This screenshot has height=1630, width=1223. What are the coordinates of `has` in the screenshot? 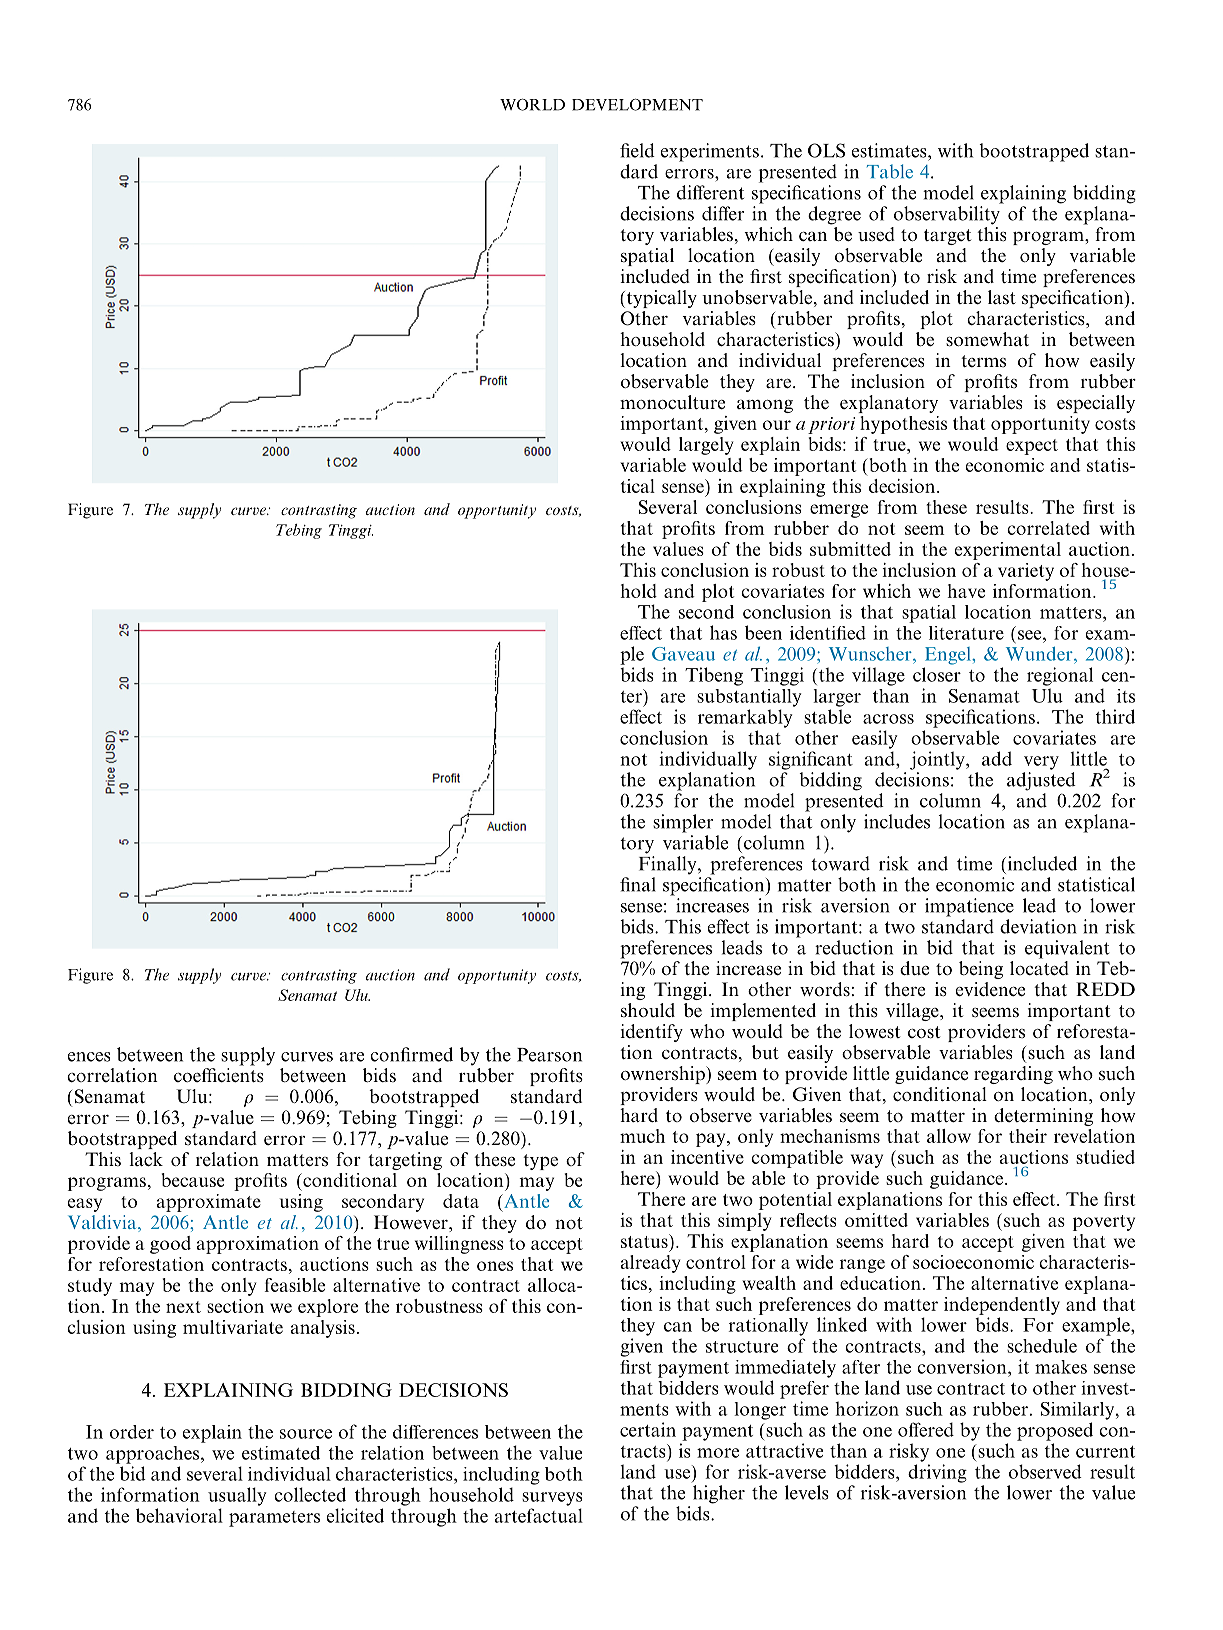 It's located at (723, 632).
